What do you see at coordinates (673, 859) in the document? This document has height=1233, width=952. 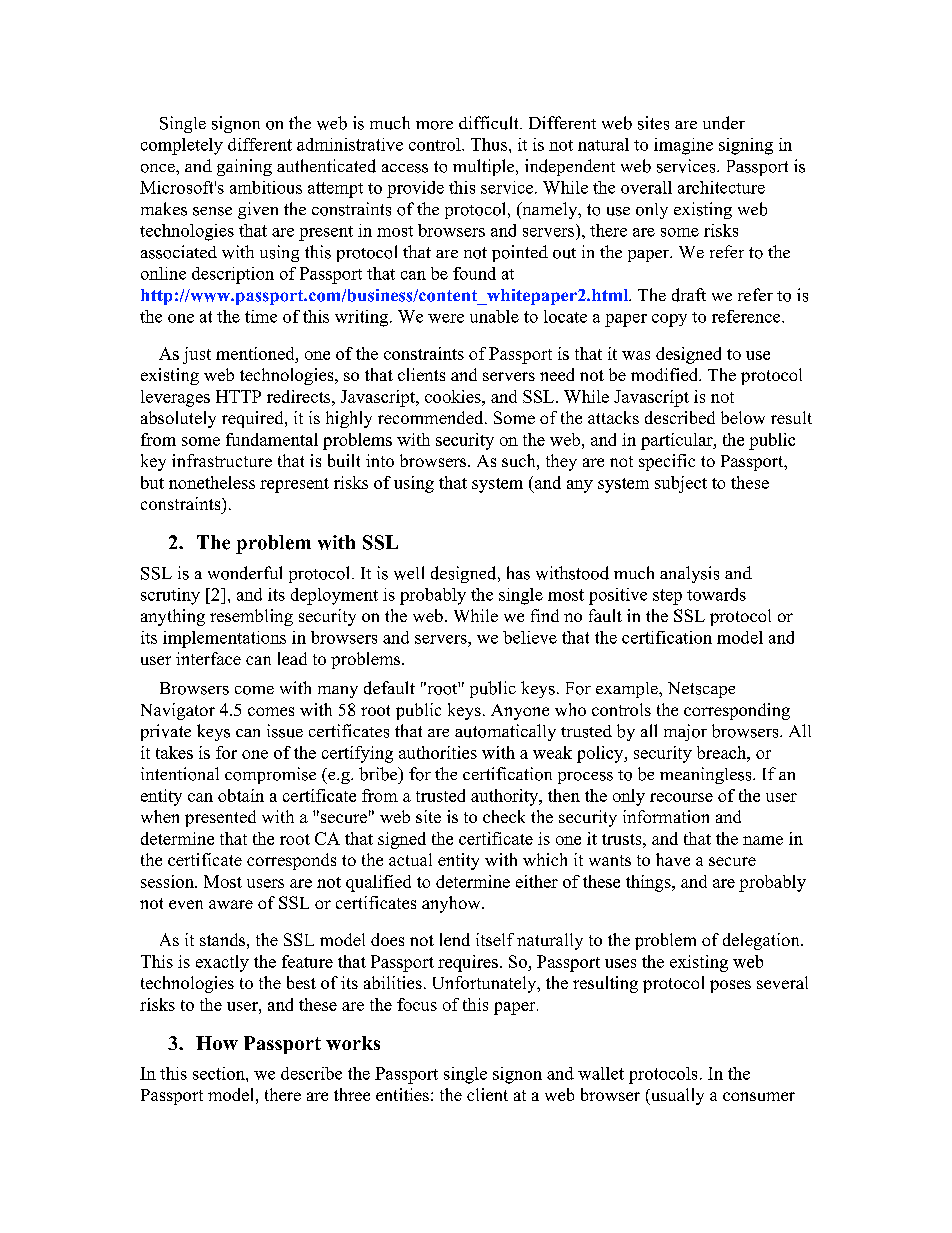 I see `have` at bounding box center [673, 859].
